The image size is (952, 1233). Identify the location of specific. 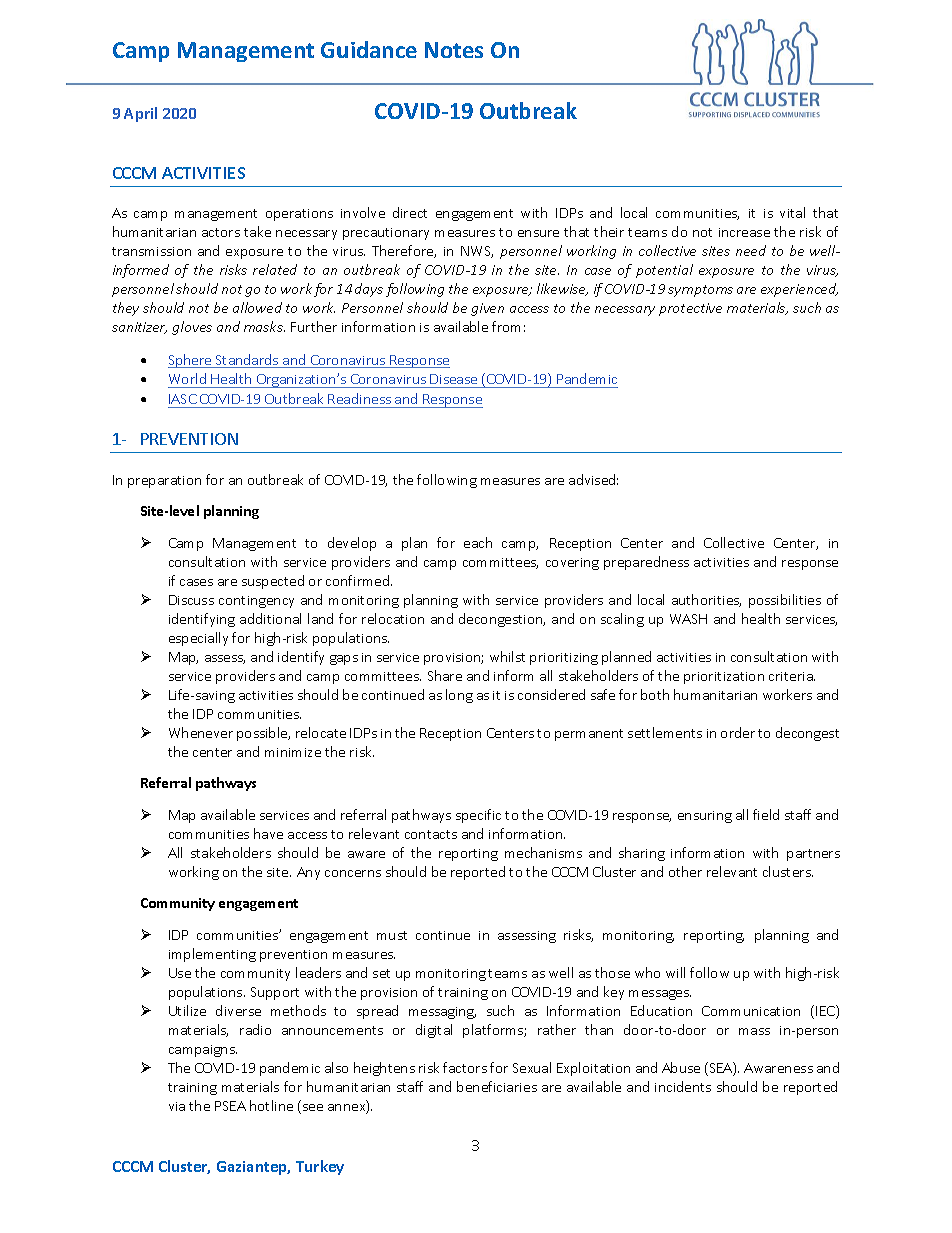
(478, 816).
